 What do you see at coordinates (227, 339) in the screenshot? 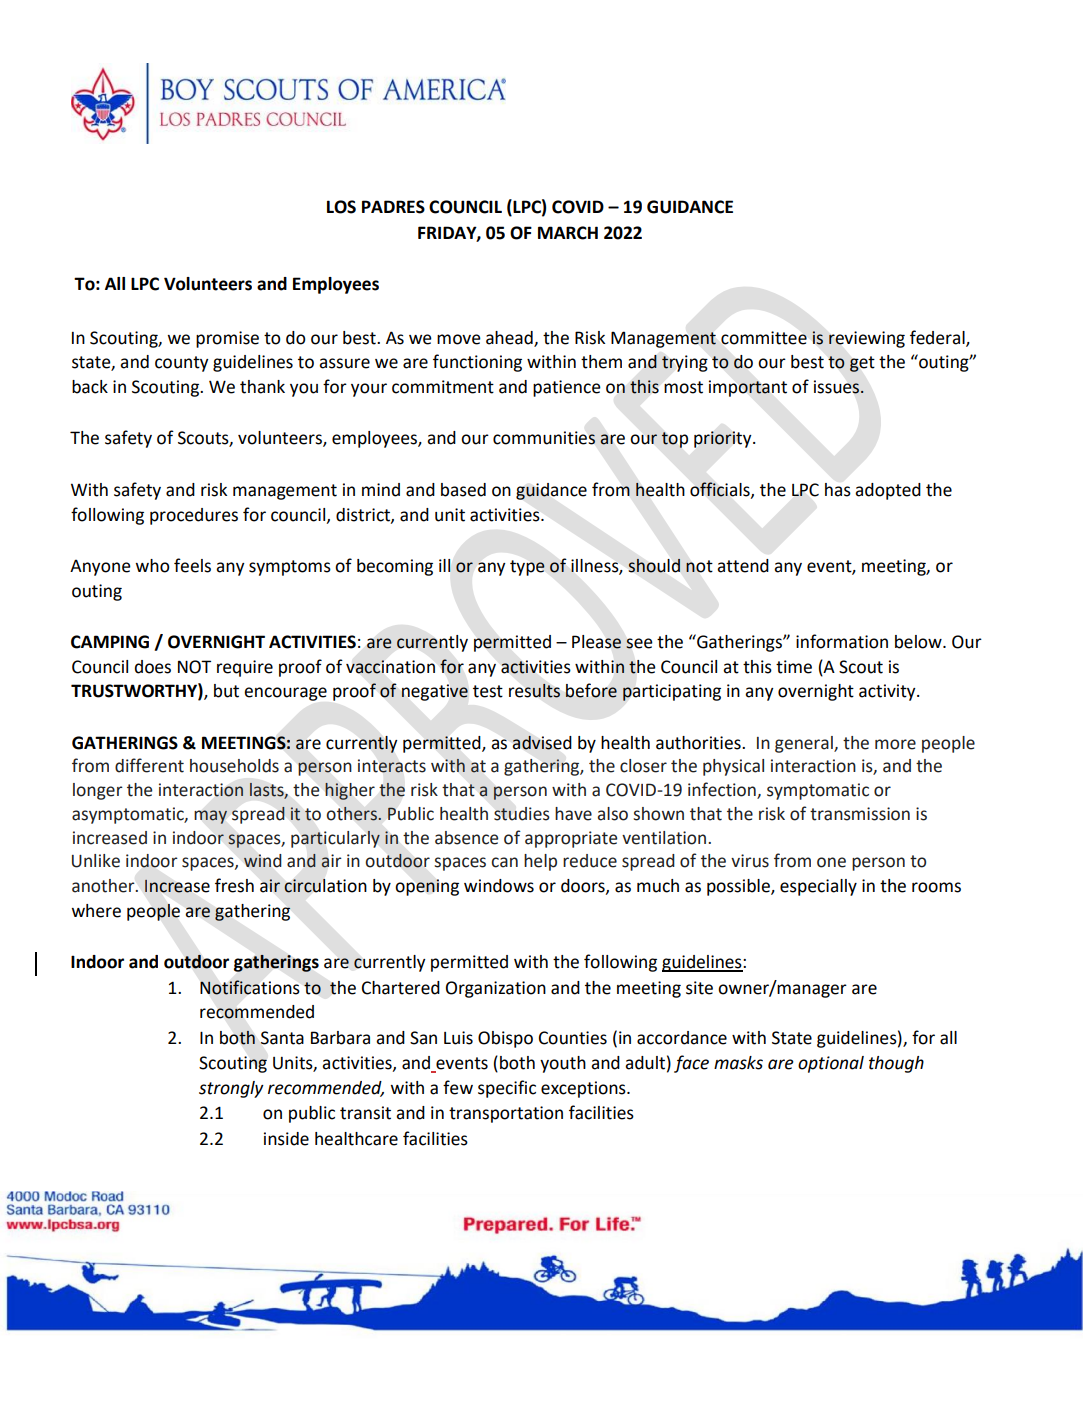
I see `promise` at bounding box center [227, 339].
